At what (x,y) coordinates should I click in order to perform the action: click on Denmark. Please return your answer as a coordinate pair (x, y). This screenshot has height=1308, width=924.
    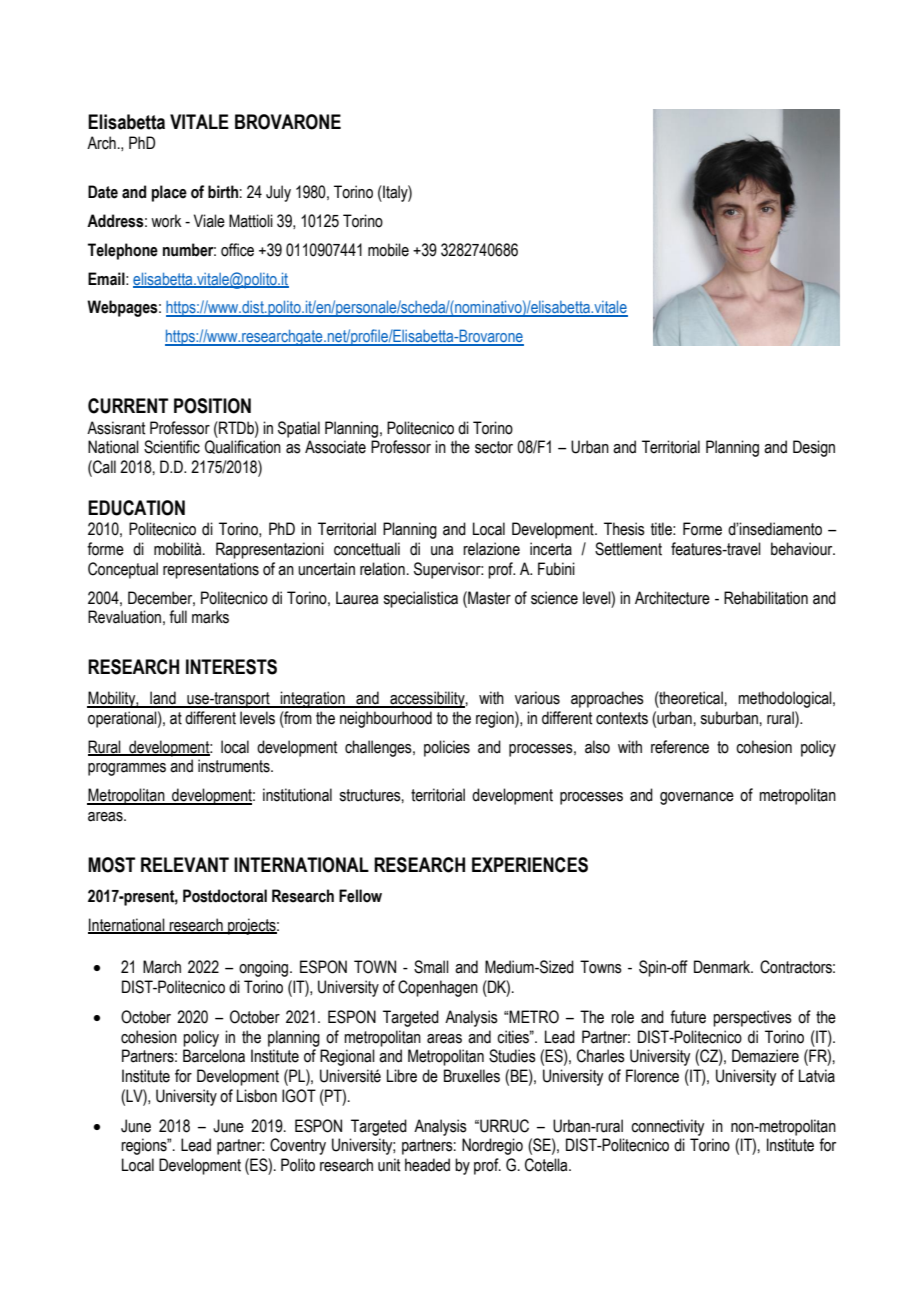
    Looking at the image, I should click on (723, 967).
